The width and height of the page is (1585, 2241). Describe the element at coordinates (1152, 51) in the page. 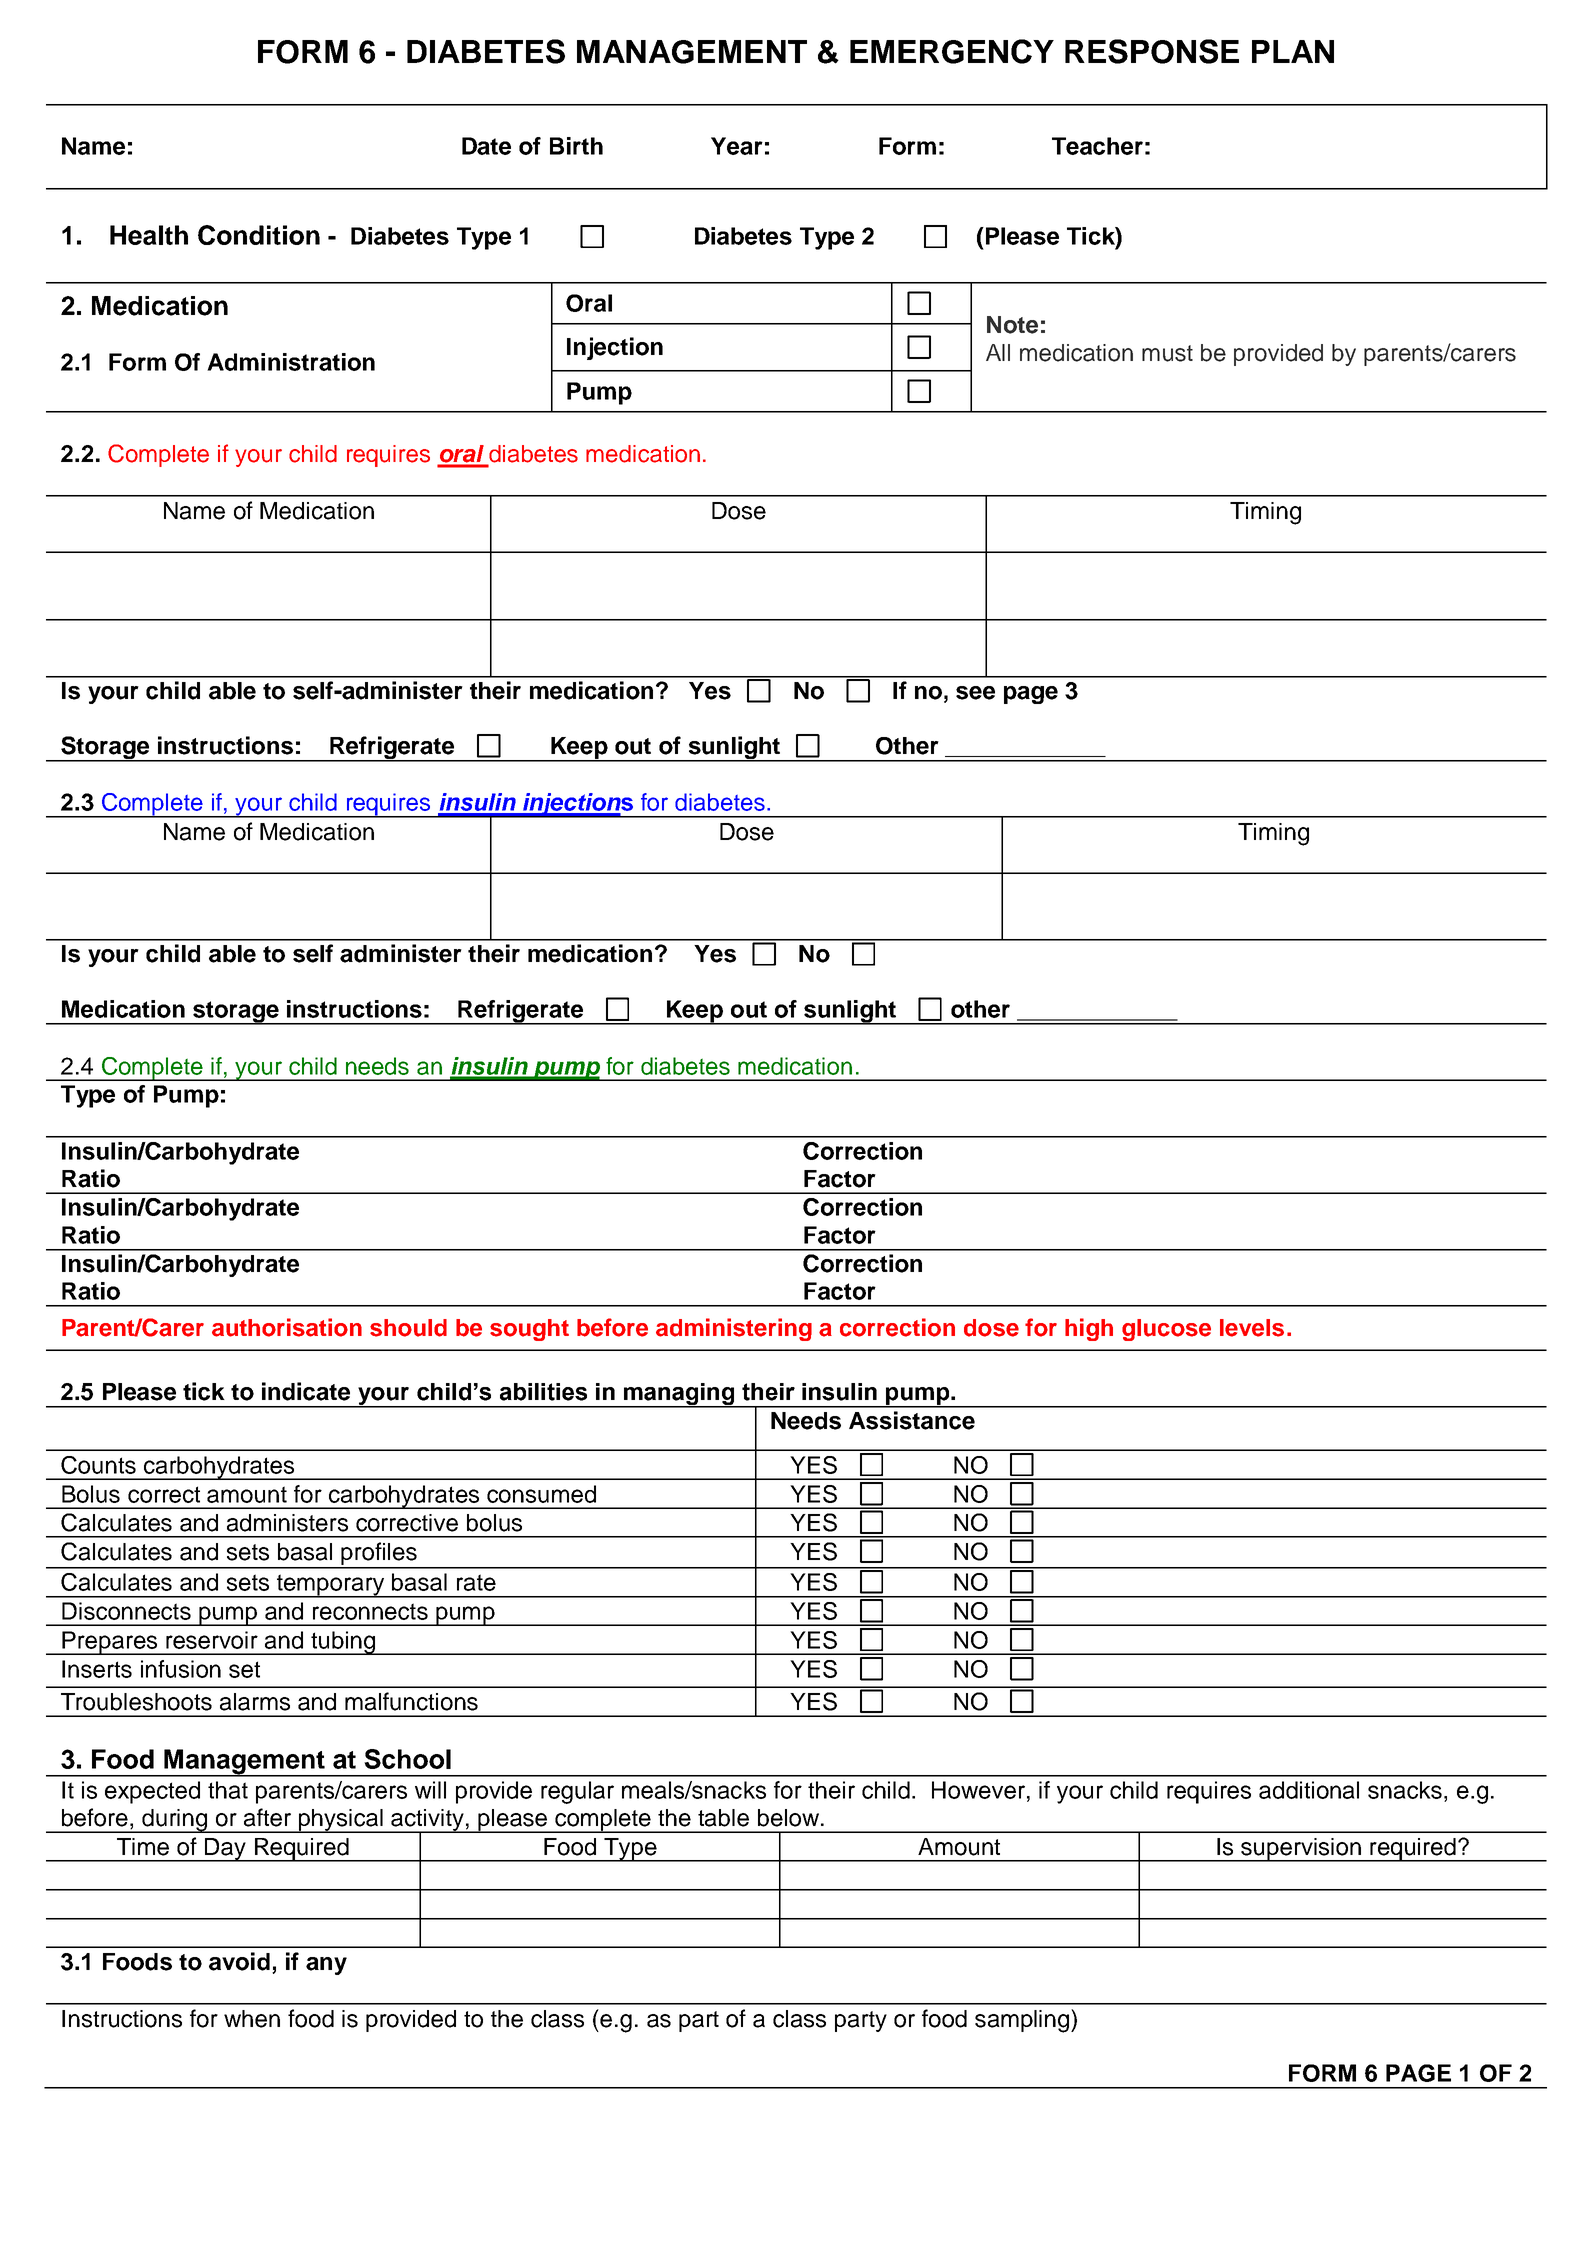

I see `RESPONSE` at that location.
